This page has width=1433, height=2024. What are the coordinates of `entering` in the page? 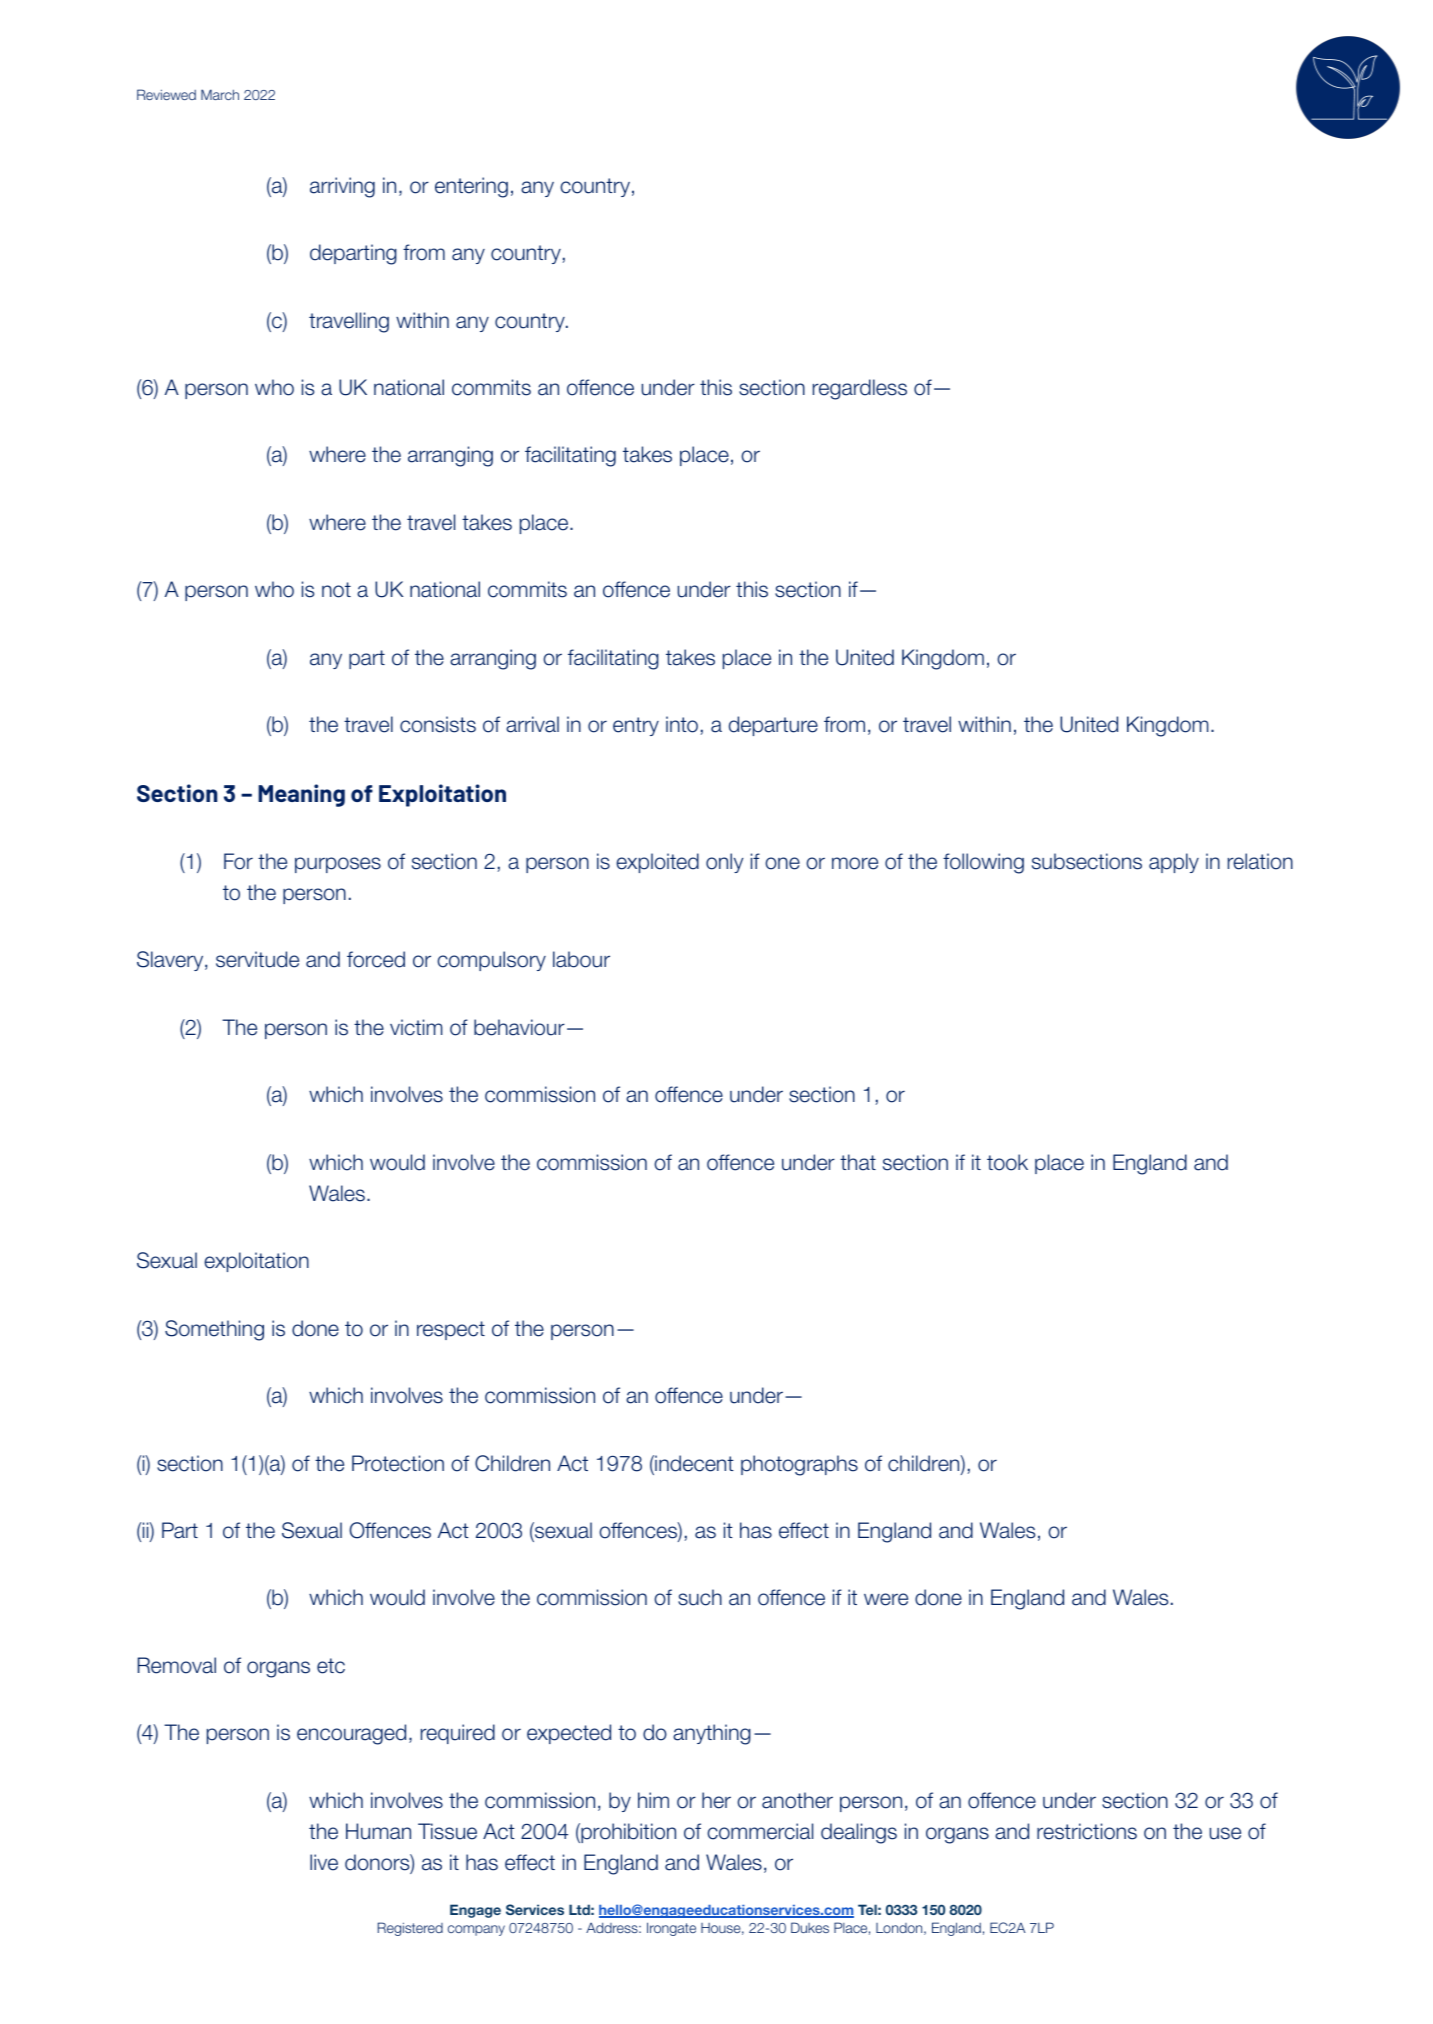 It's located at (471, 187).
